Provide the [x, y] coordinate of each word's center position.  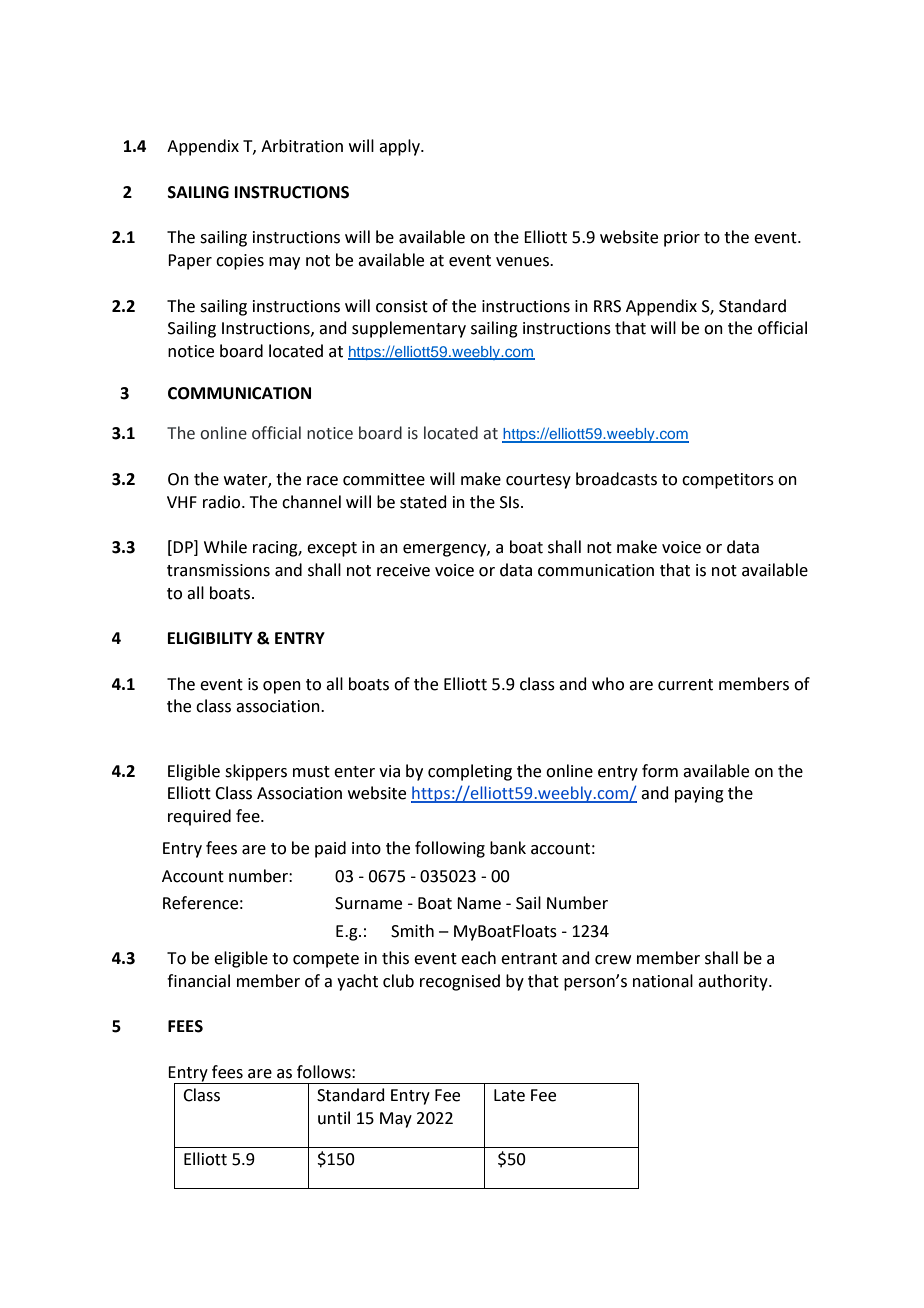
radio [223, 502]
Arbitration [302, 146]
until [334, 1118]
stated [423, 502]
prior [682, 239]
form [660, 771]
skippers [256, 772]
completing [470, 772]
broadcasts [616, 479]
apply [400, 147]
